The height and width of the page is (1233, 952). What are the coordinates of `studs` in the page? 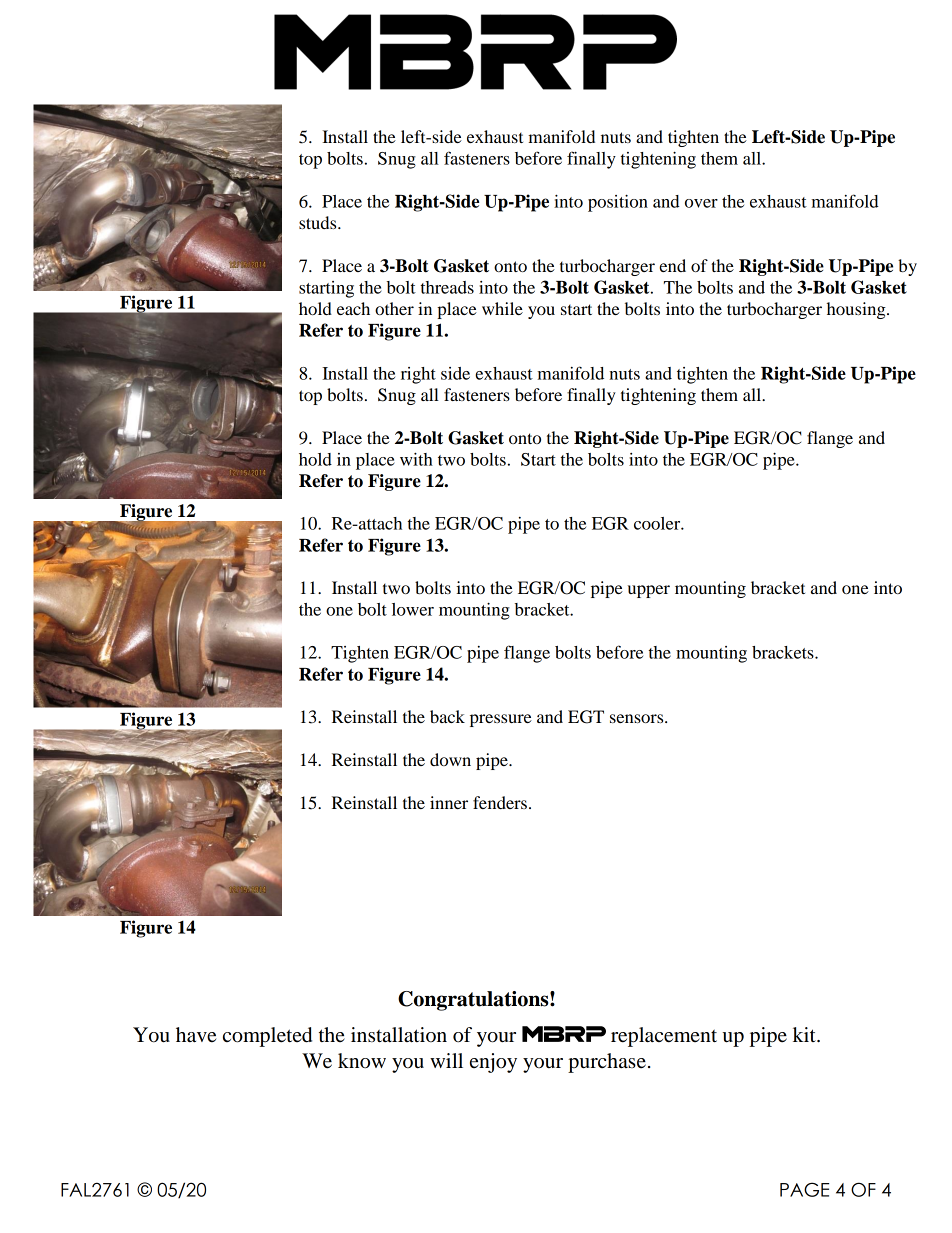 It's located at (319, 222).
